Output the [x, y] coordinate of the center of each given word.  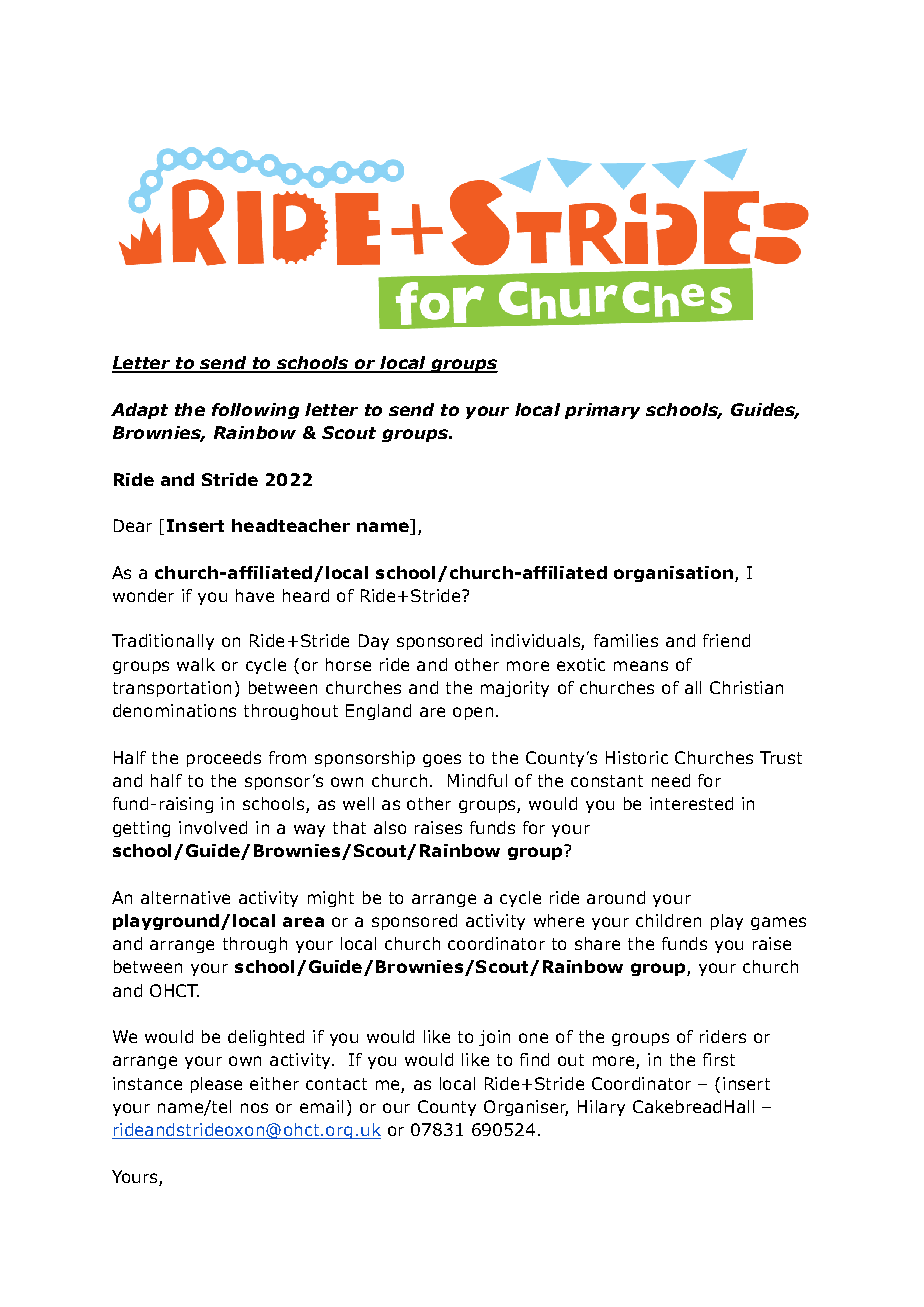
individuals [536, 642]
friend [726, 640]
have [255, 595]
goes [442, 760]
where [559, 920]
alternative [185, 897]
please [216, 1085]
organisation [673, 574]
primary [602, 411]
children [668, 920]
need [671, 780]
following [255, 411]
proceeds [224, 759]
